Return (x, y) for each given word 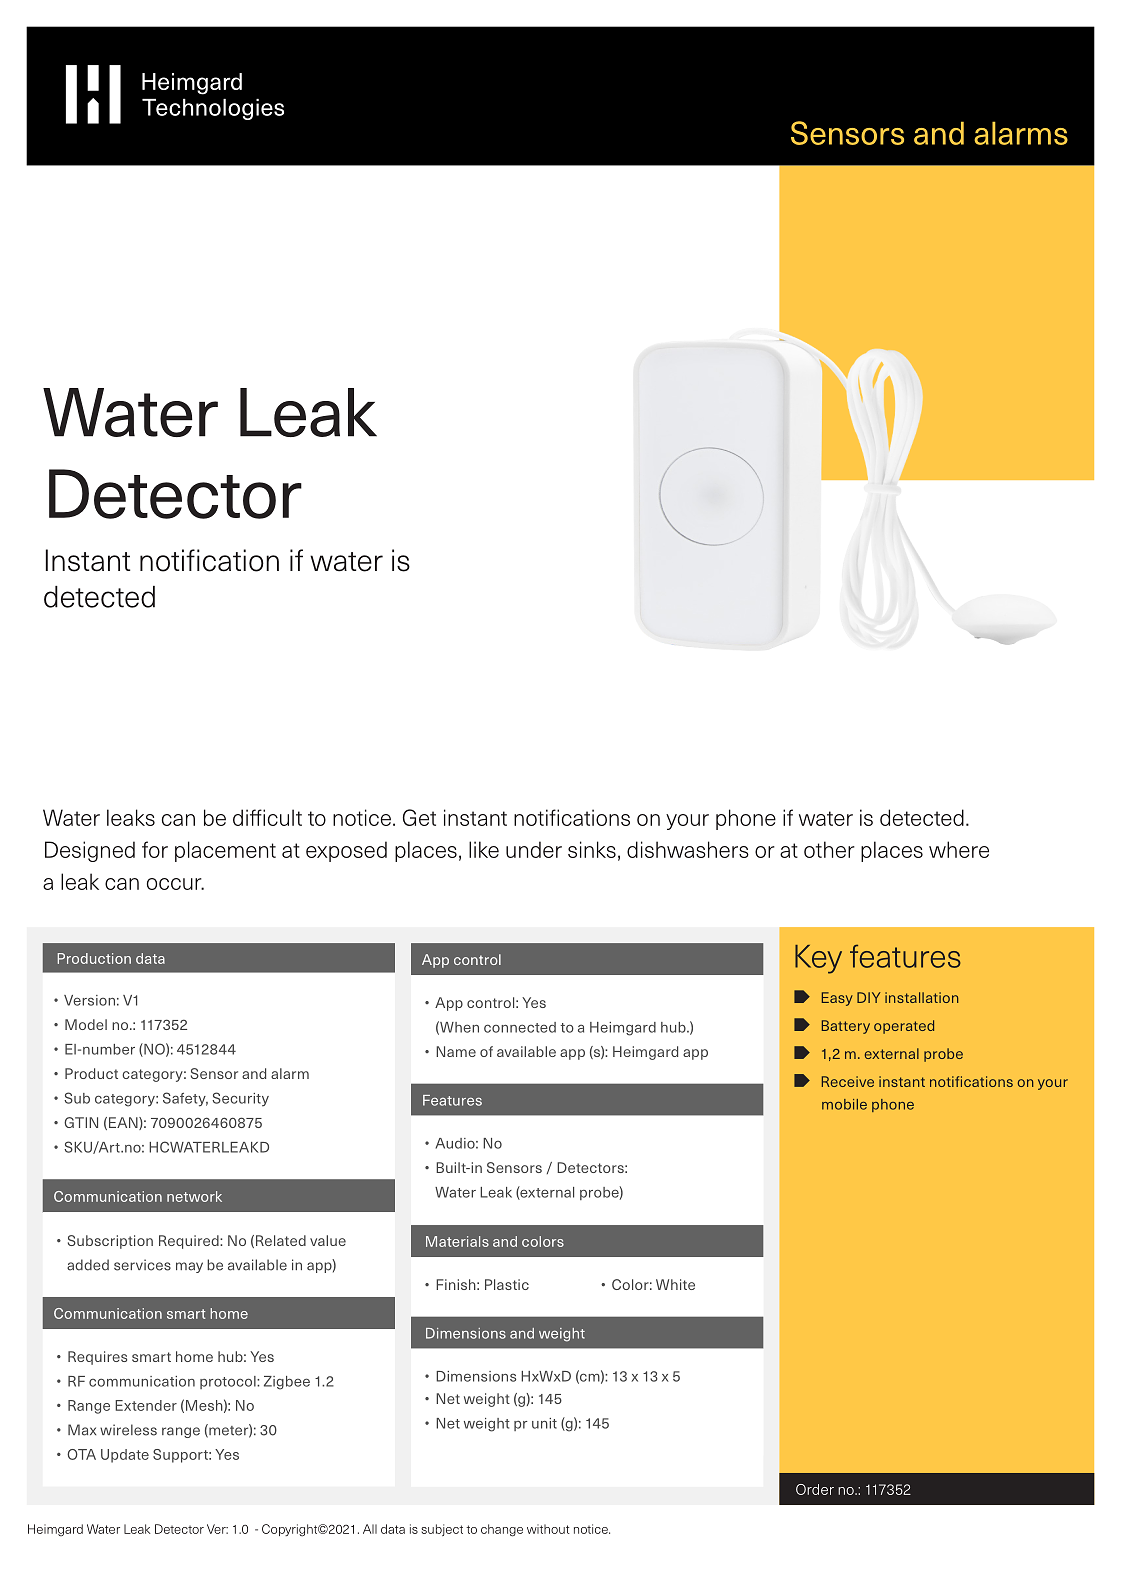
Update (125, 1456)
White (675, 1284)
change (502, 1530)
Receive (848, 1081)
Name (456, 1051)
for (155, 849)
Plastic (507, 1284)
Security (240, 1099)
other (829, 849)
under (534, 849)
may (189, 1267)
